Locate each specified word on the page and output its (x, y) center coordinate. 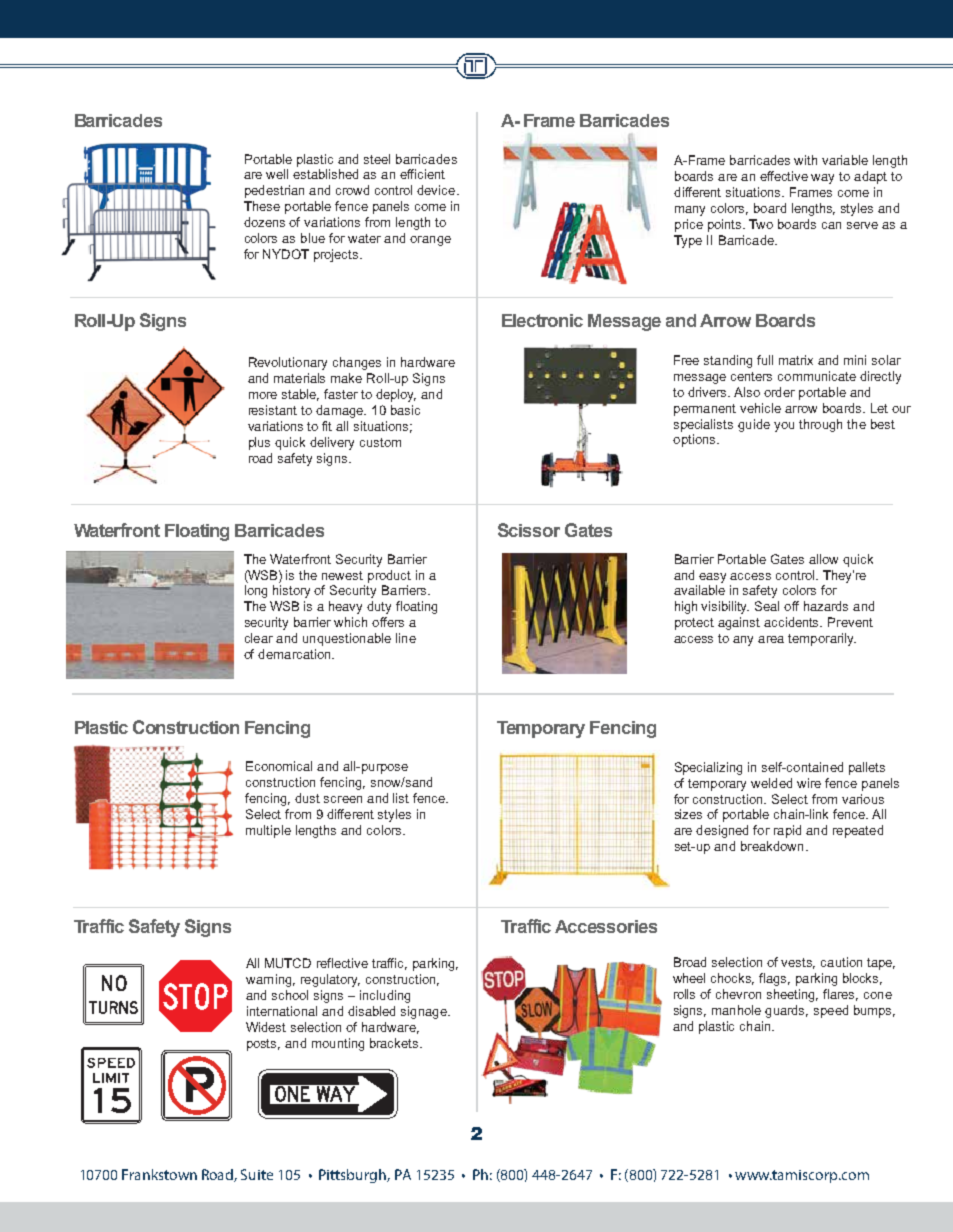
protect (694, 624)
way (822, 179)
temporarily (822, 639)
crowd (352, 190)
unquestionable (347, 639)
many (690, 211)
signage (425, 1012)
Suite (257, 1174)
